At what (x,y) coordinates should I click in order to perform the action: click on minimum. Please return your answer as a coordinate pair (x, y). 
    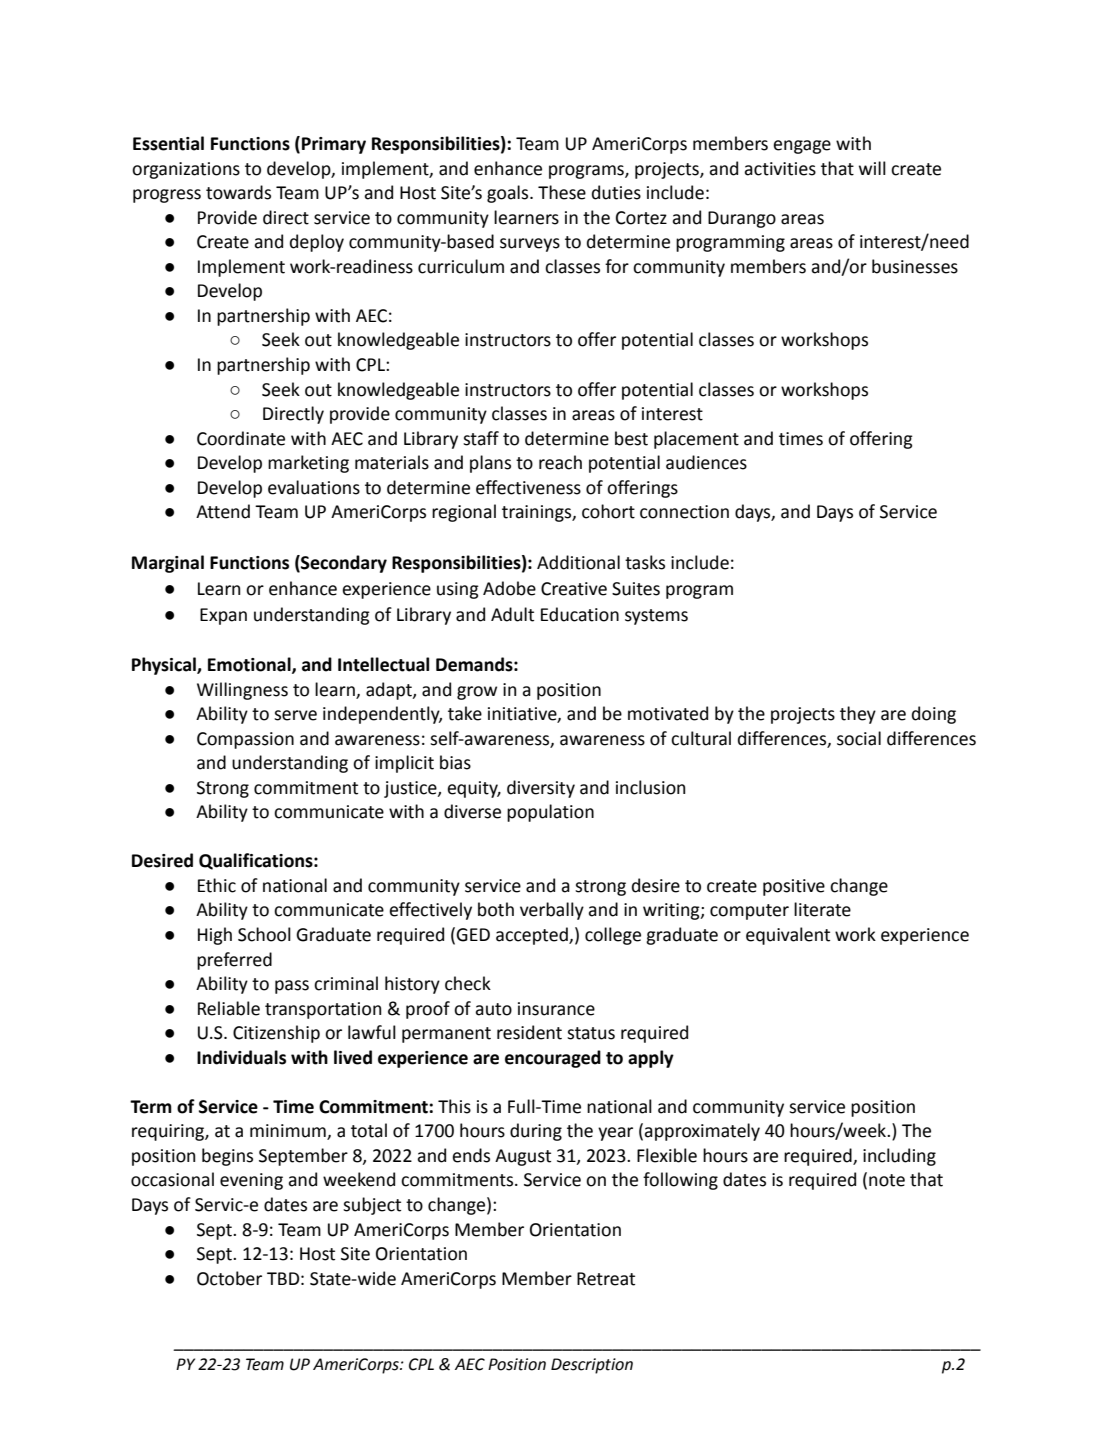
    Looking at the image, I should click on (289, 1132).
